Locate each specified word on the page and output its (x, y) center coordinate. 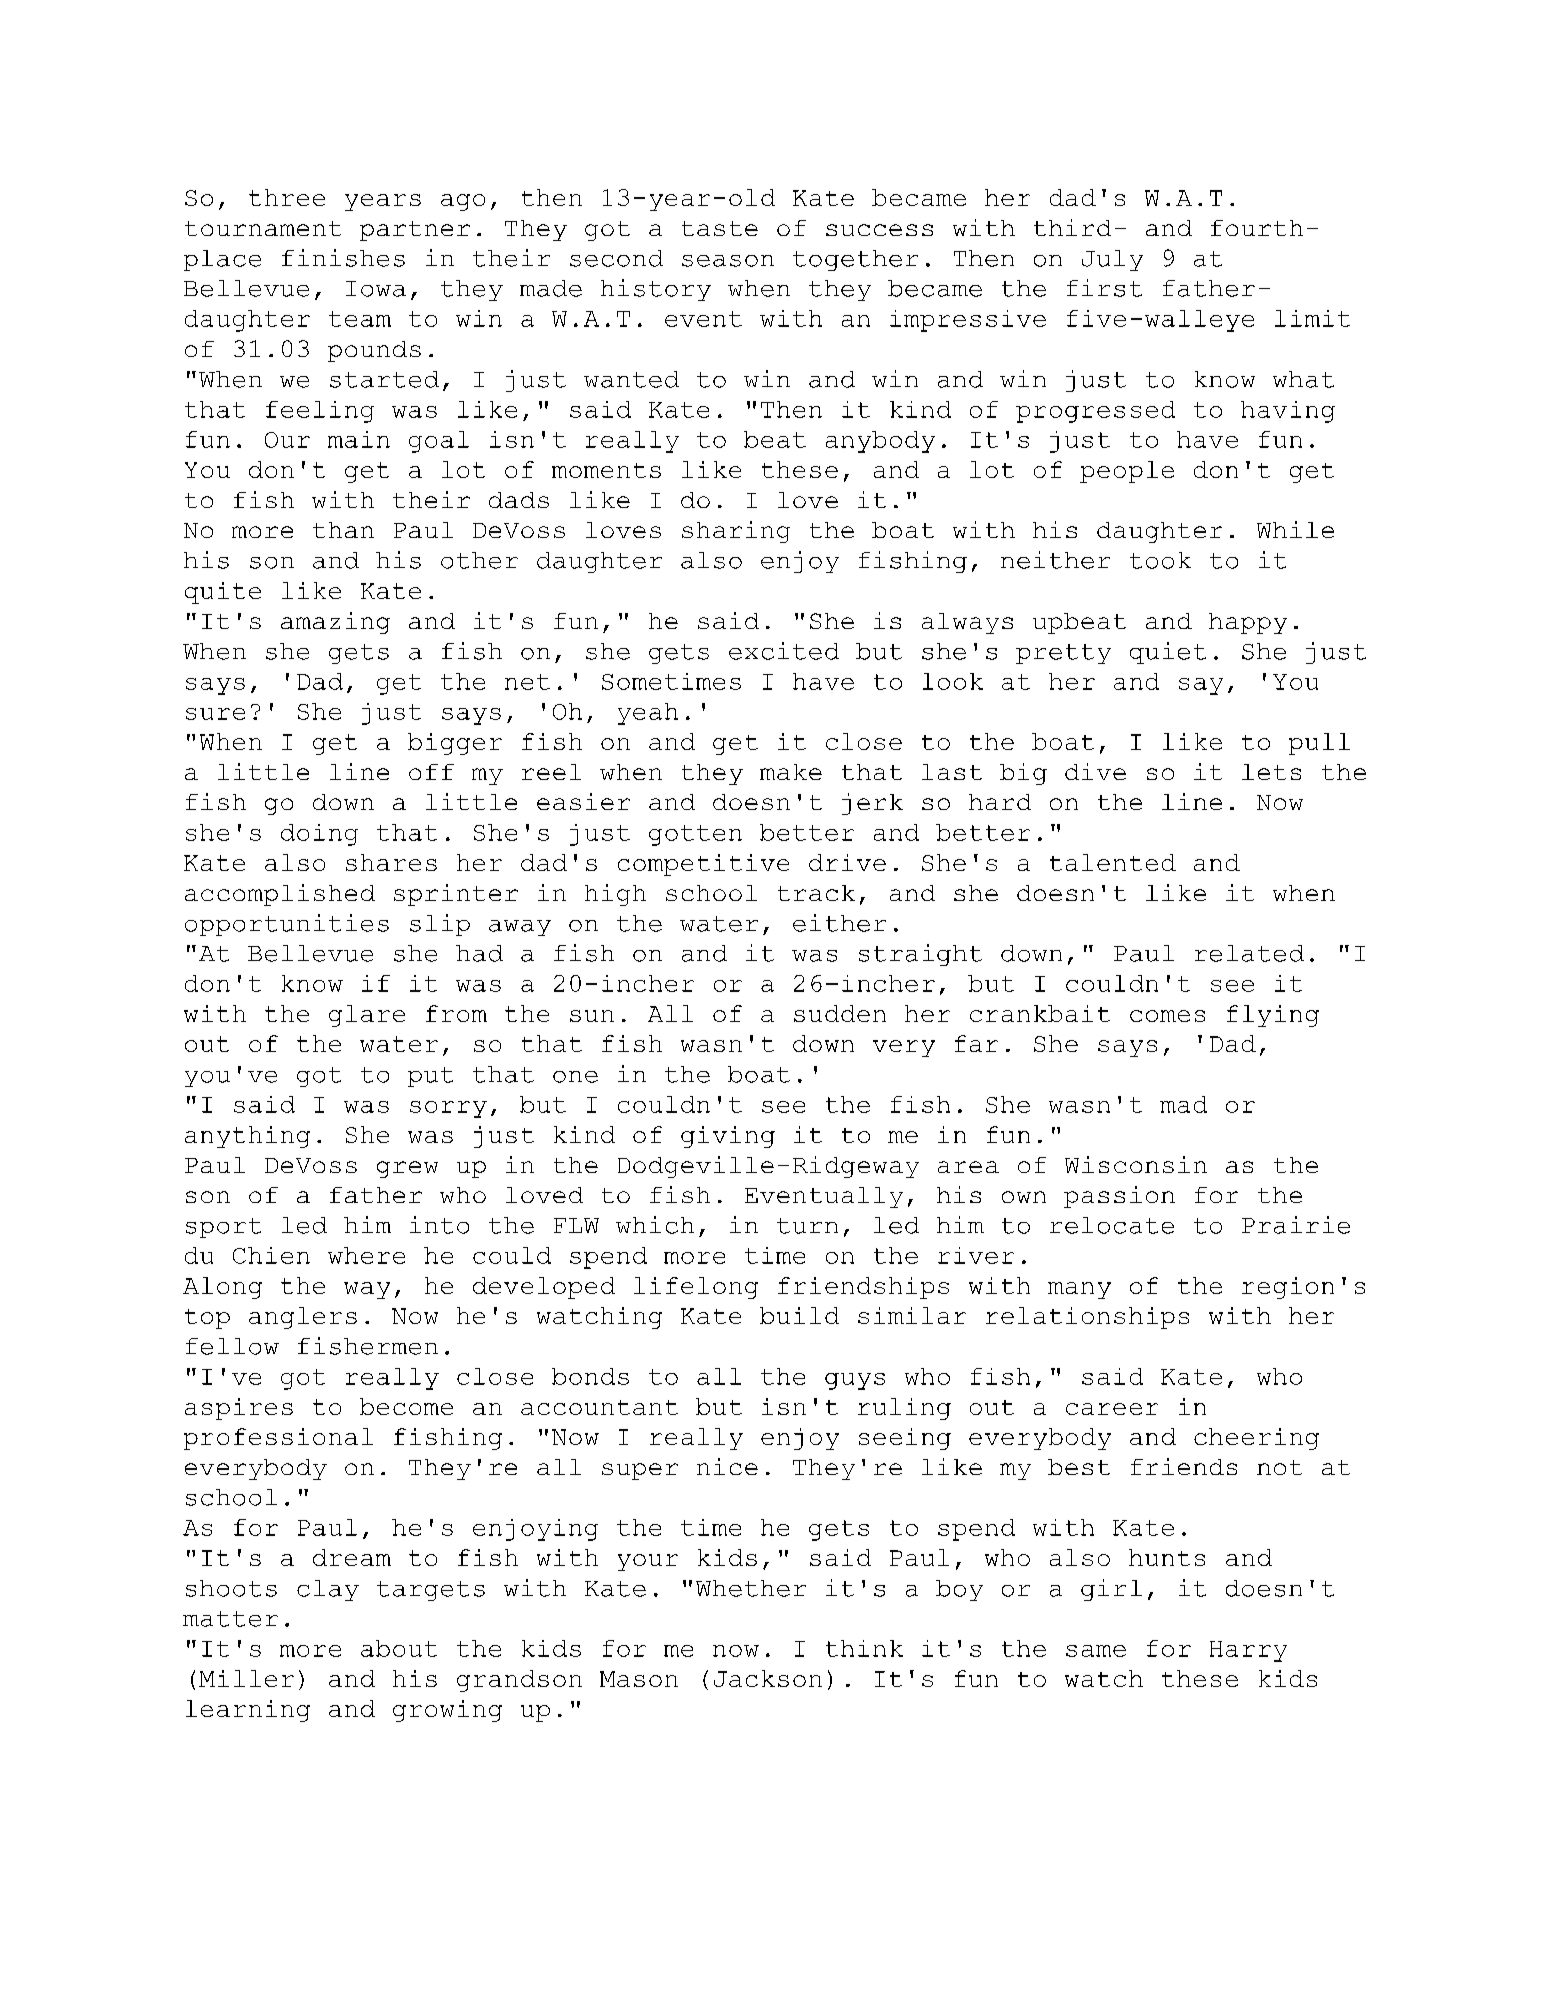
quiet (1168, 653)
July (1112, 260)
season (728, 261)
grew (407, 1169)
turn (807, 1226)
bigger (455, 744)
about (399, 1648)
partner (415, 231)
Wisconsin (1136, 1164)
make (791, 772)
